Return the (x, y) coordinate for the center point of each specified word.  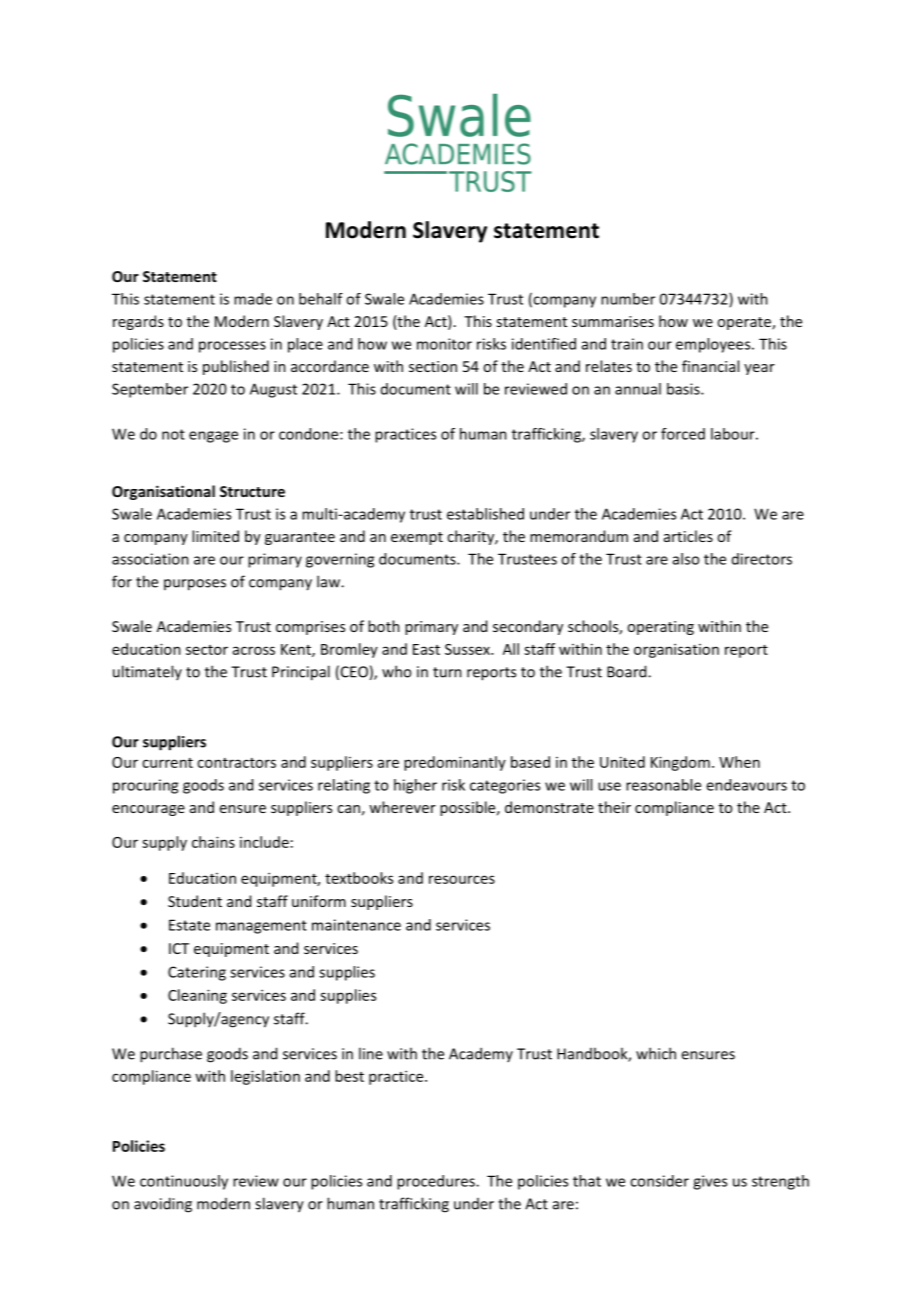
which (656, 1053)
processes (232, 347)
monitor (444, 344)
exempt (417, 538)
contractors (236, 763)
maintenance (356, 925)
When (739, 762)
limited (215, 536)
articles (688, 536)
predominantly (455, 763)
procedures (437, 1182)
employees (714, 345)
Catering (197, 973)
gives (710, 1182)
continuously (184, 1182)
